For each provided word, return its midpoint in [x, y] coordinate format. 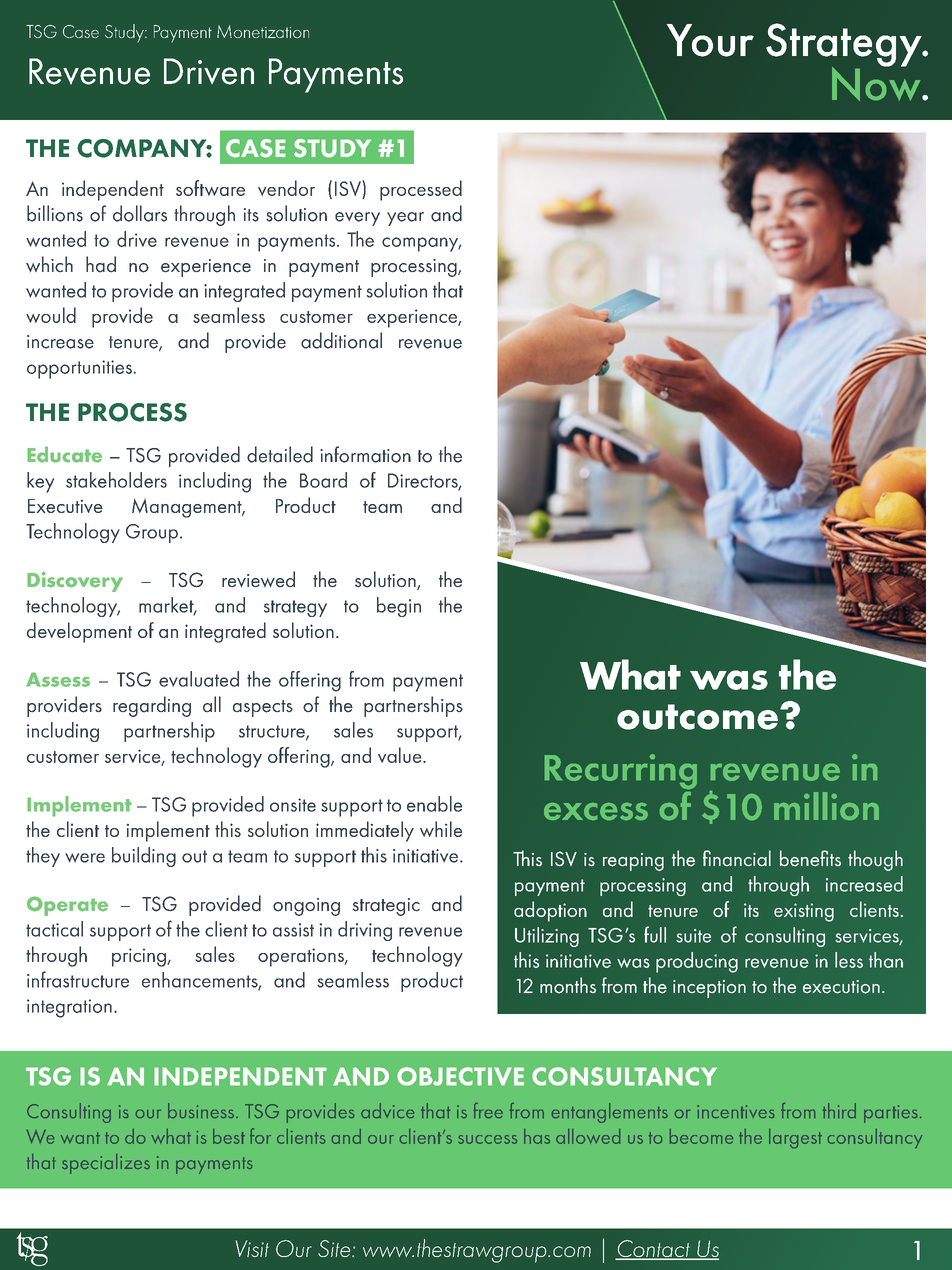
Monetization [263, 31]
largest [795, 1138]
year [405, 219]
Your [710, 40]
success [487, 1139]
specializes [106, 1164]
